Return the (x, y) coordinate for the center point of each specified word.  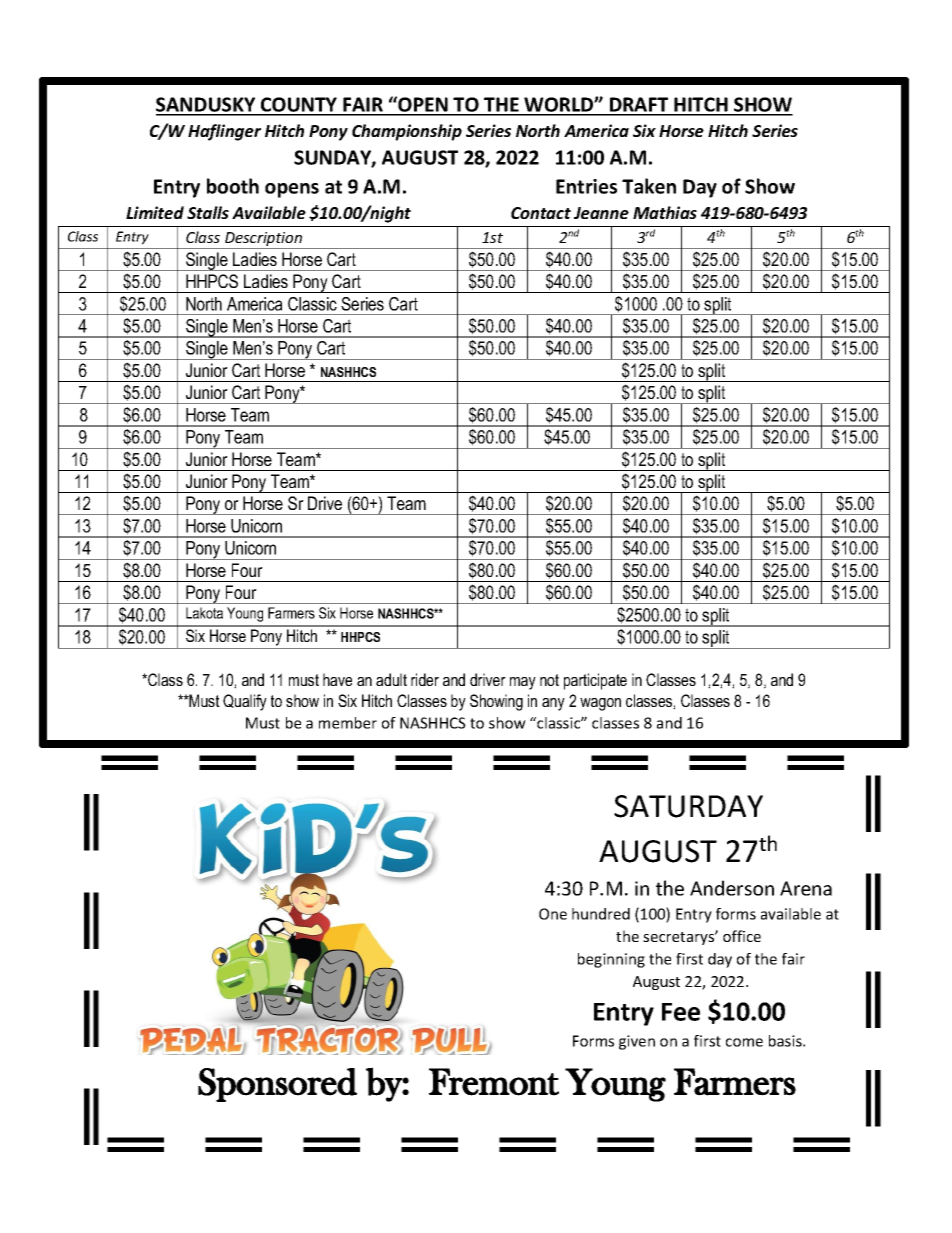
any (553, 704)
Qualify (245, 702)
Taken (649, 186)
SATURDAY (688, 806)
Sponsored (277, 1085)
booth (233, 186)
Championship (407, 132)
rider (425, 679)
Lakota (204, 613)
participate (595, 681)
